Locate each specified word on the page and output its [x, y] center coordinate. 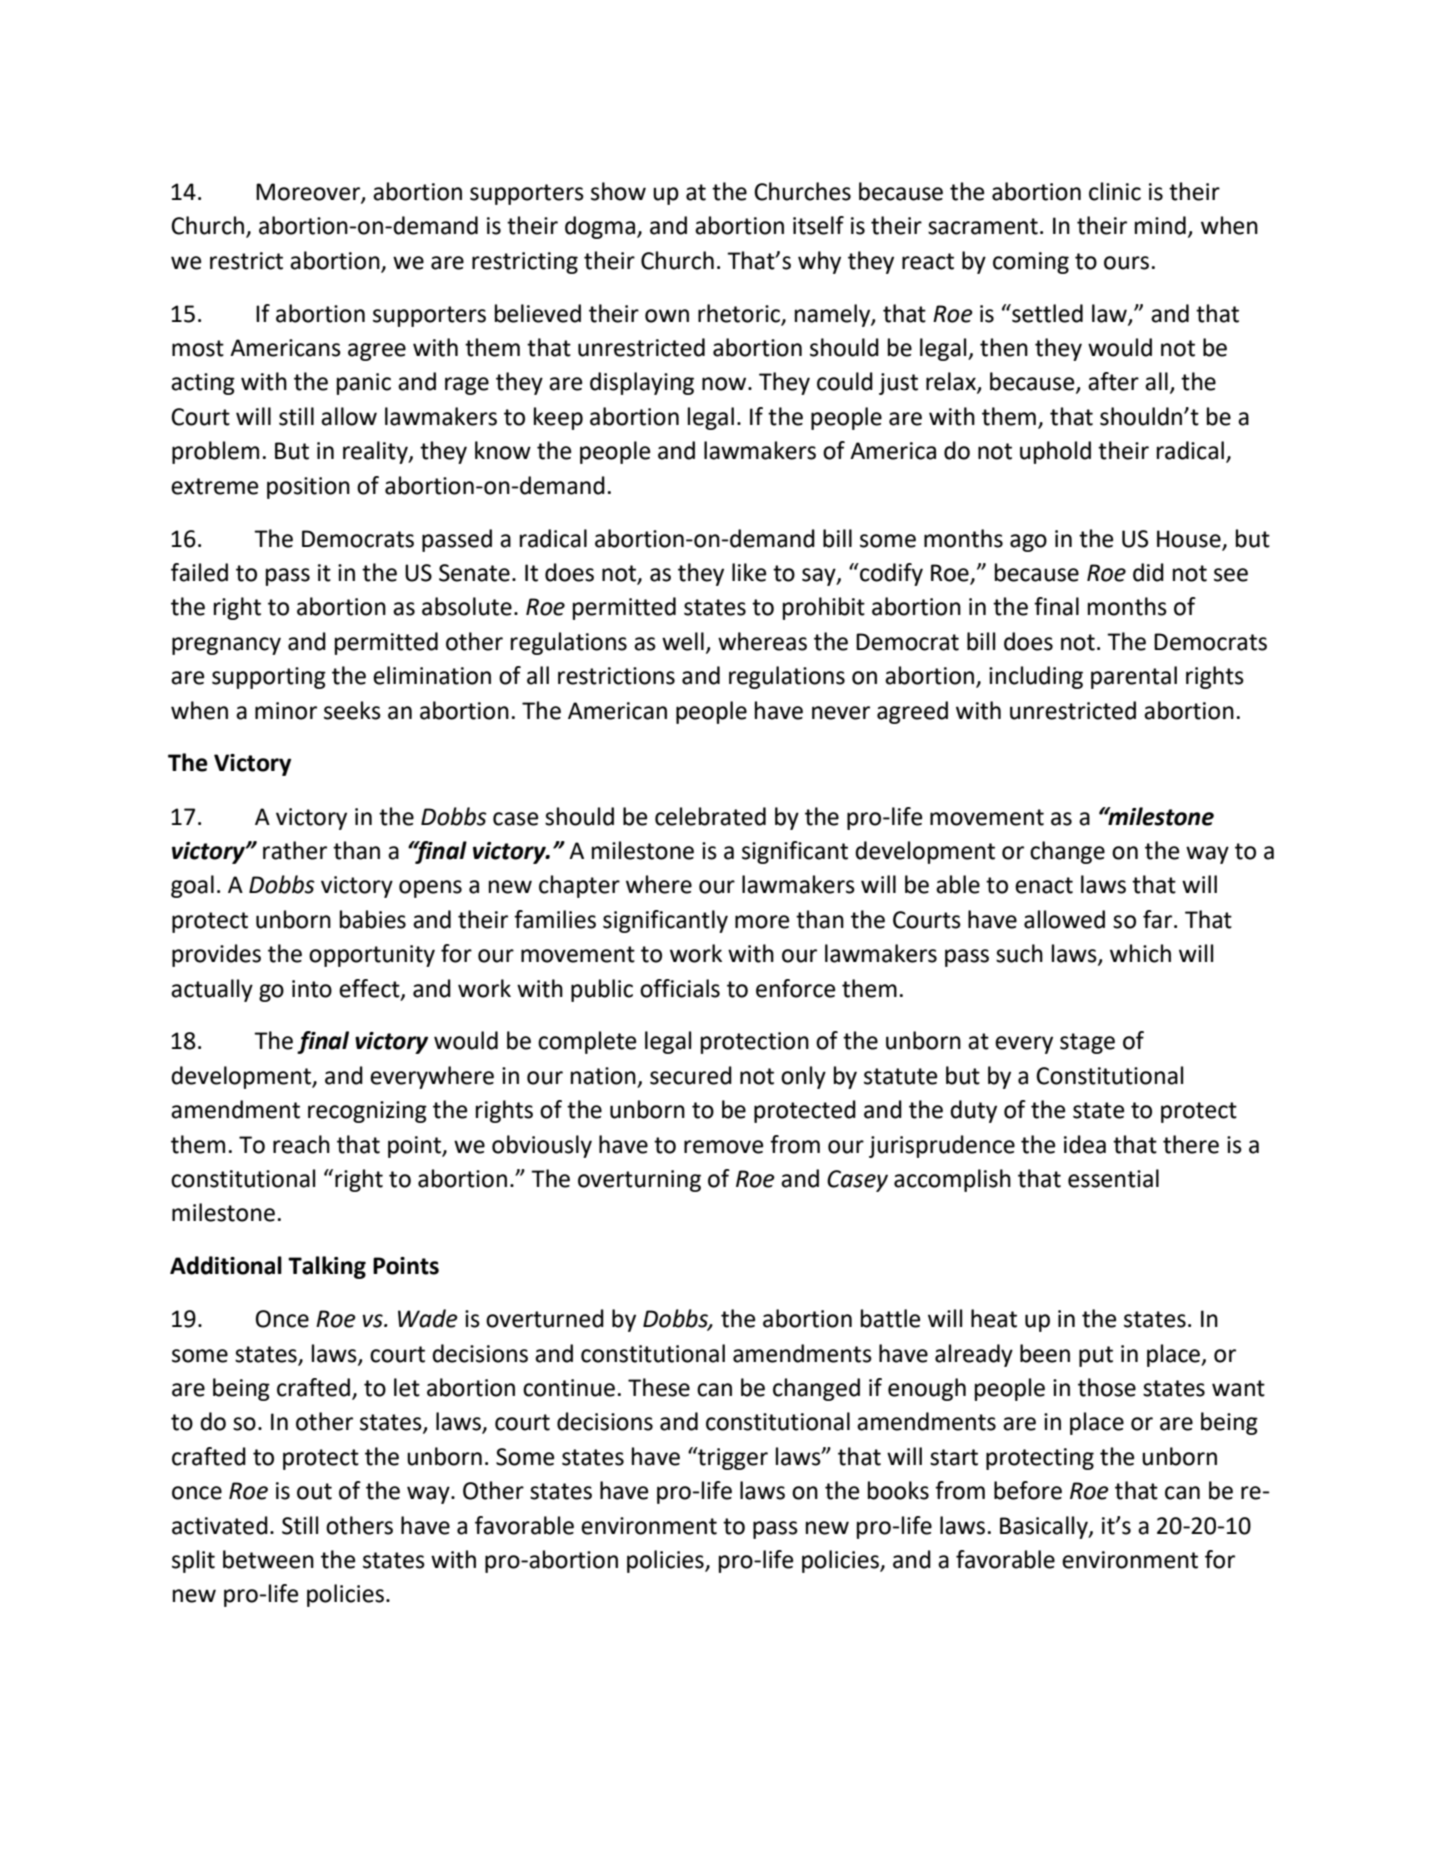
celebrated [710, 816]
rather [295, 850]
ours [1126, 263]
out [314, 1491]
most [198, 348]
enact [1044, 885]
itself [818, 225]
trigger [732, 1458]
